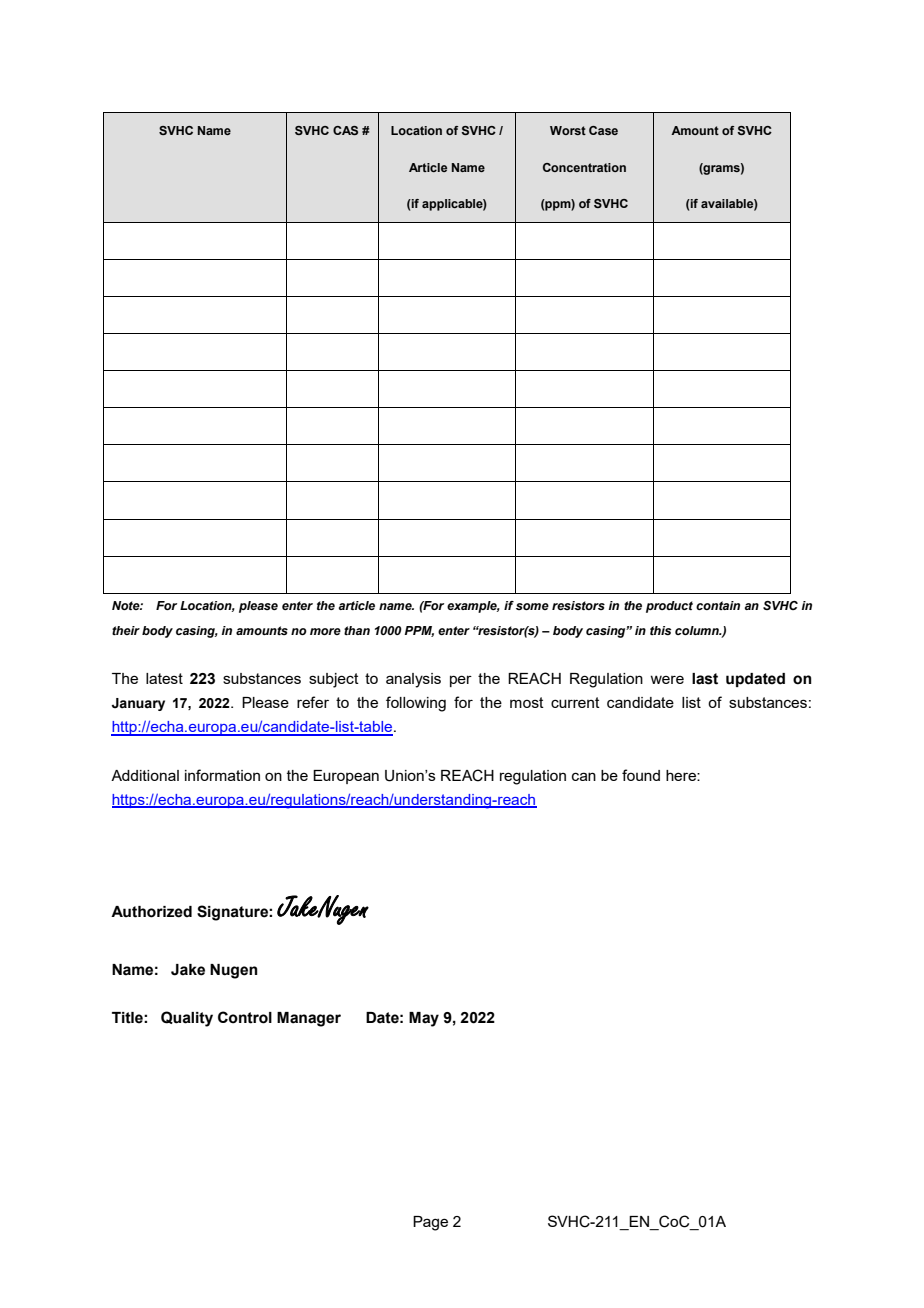 This screenshot has width=924, height=1308. Describe the element at coordinates (126, 630) in the screenshot. I see `their` at that location.
